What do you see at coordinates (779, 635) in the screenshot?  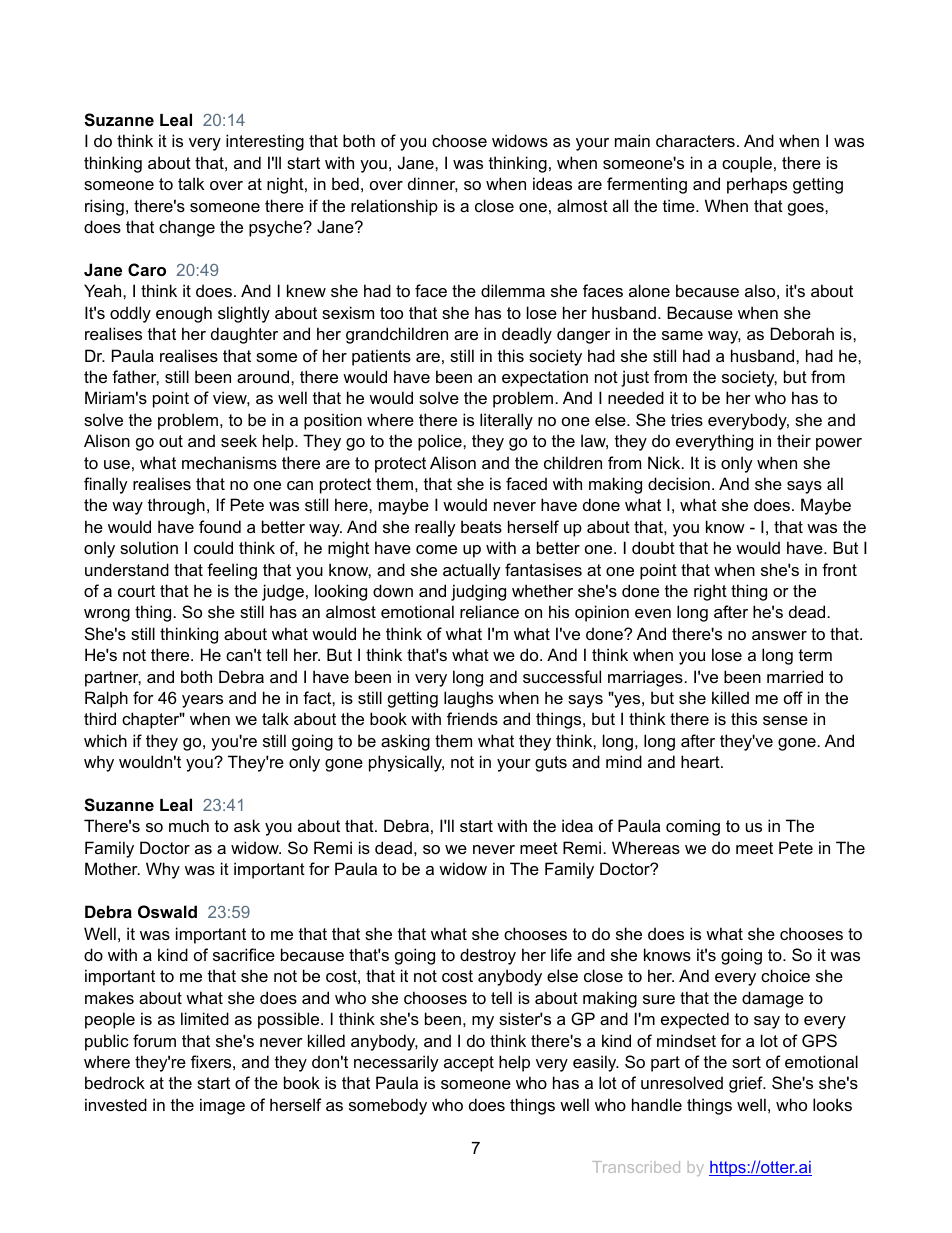 I see `answer` at bounding box center [779, 635].
